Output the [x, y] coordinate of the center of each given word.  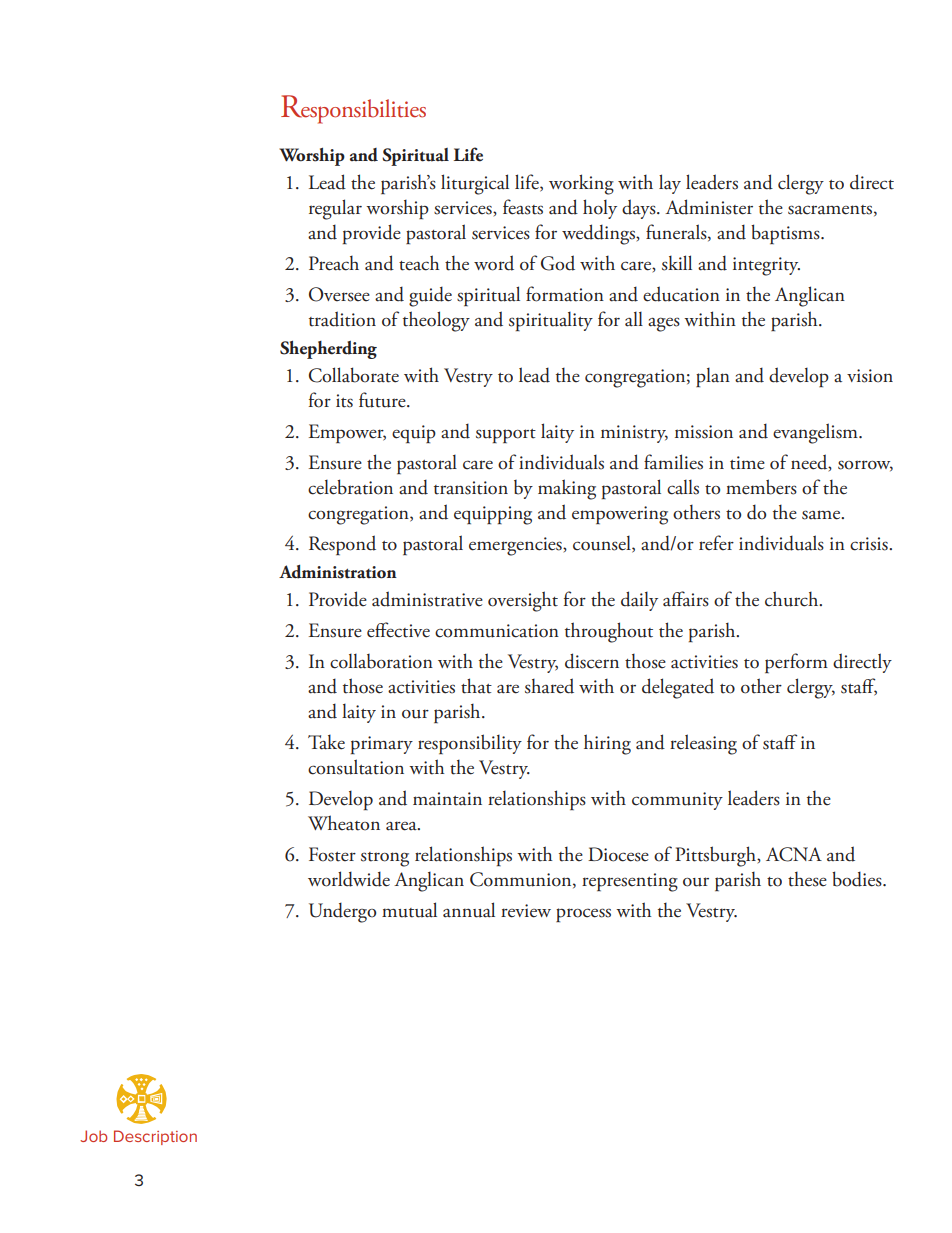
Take [326, 742]
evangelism [816, 433]
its [344, 401]
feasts [523, 207]
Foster [332, 854]
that [476, 686]
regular [335, 209]
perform [796, 663]
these [807, 879]
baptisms [786, 234]
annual [469, 910]
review [526, 911]
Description [155, 1137]
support [506, 436]
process [583, 915]
